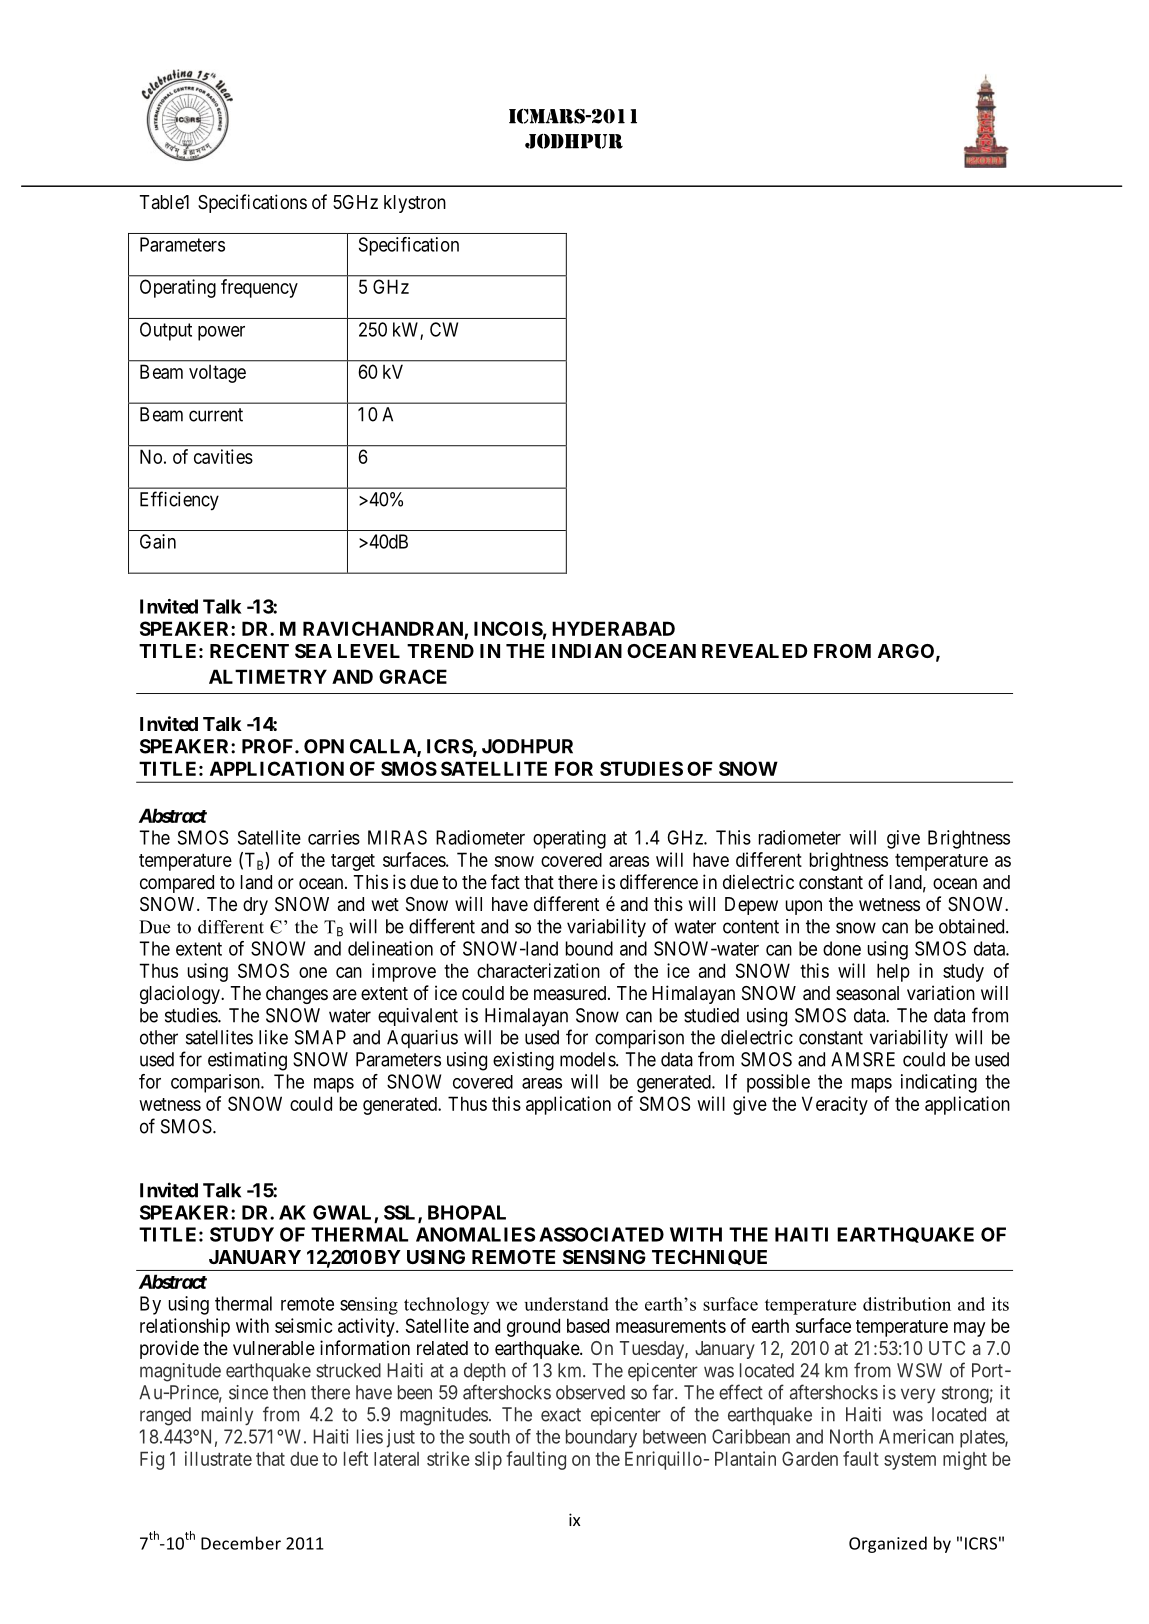 This screenshot has height=1624, width=1149. What do you see at coordinates (259, 288) in the screenshot?
I see `frequency` at bounding box center [259, 288].
